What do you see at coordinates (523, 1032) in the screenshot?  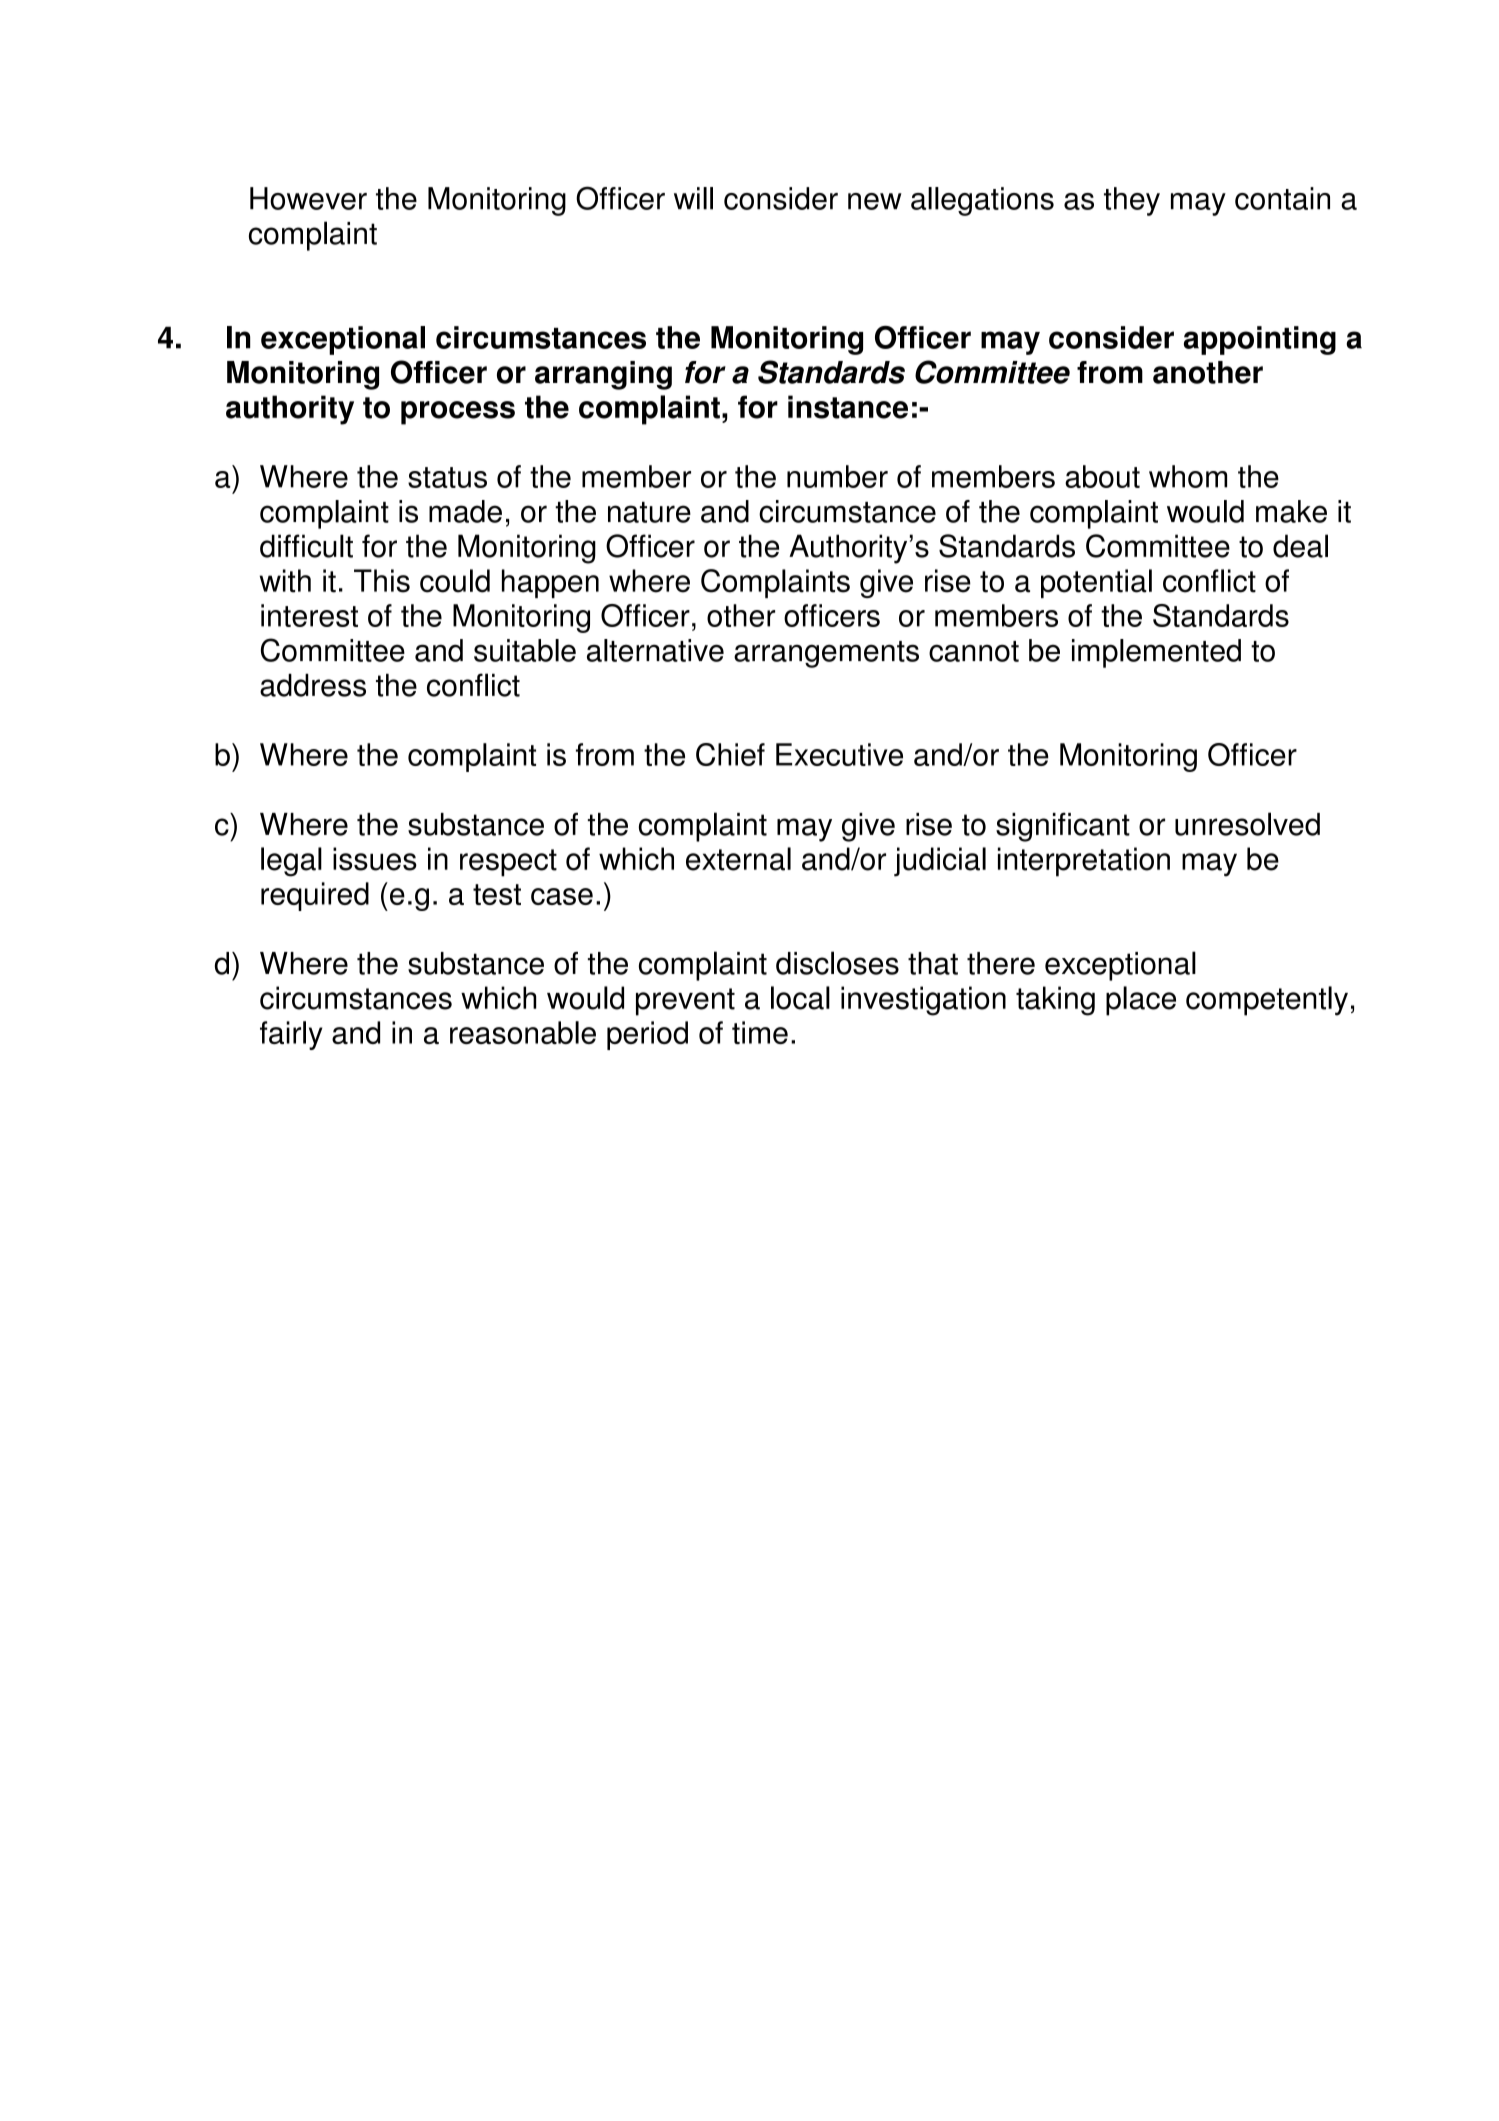 I see `reasonable` at bounding box center [523, 1032].
